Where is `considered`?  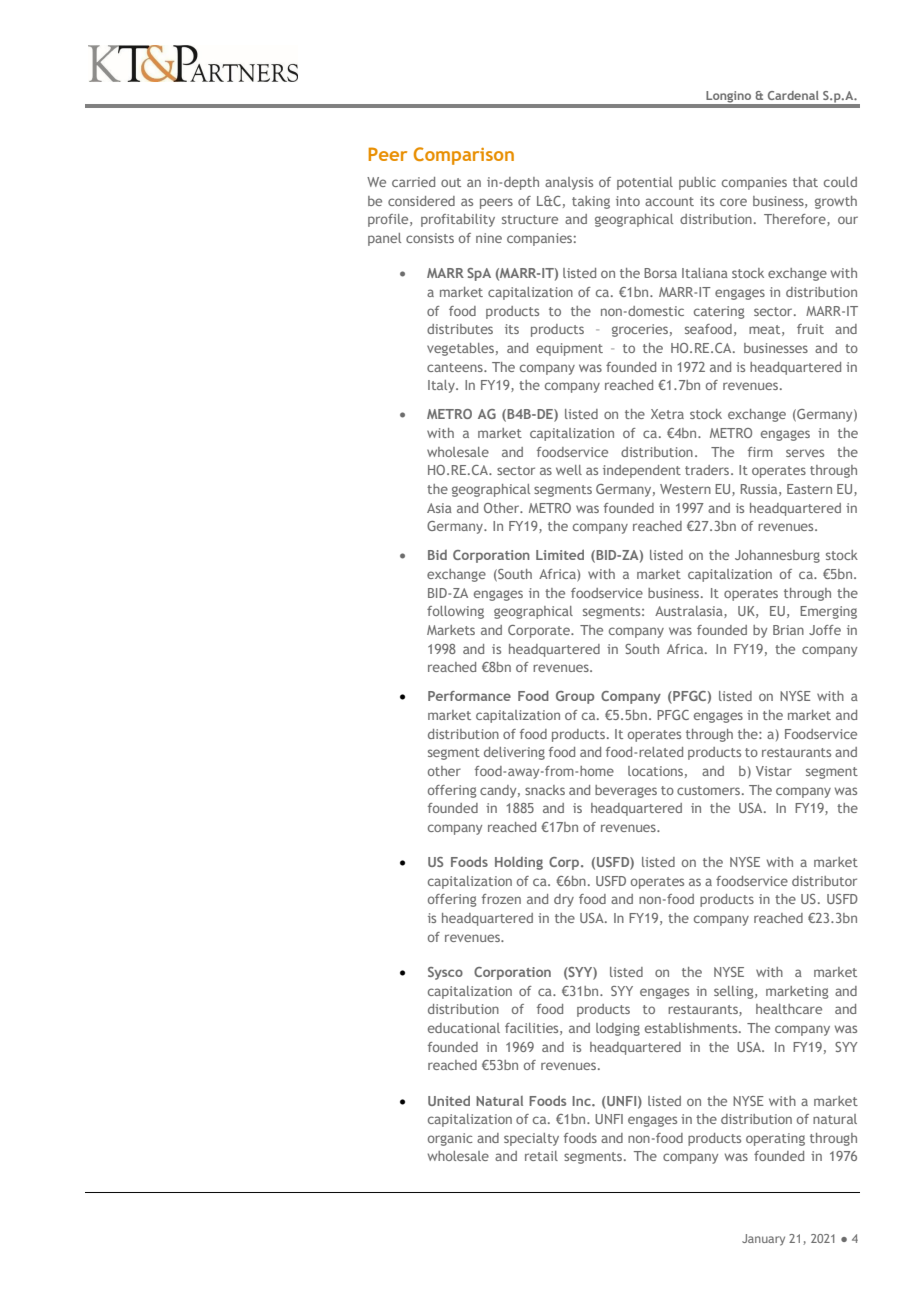
considered is located at coordinates (421, 201).
